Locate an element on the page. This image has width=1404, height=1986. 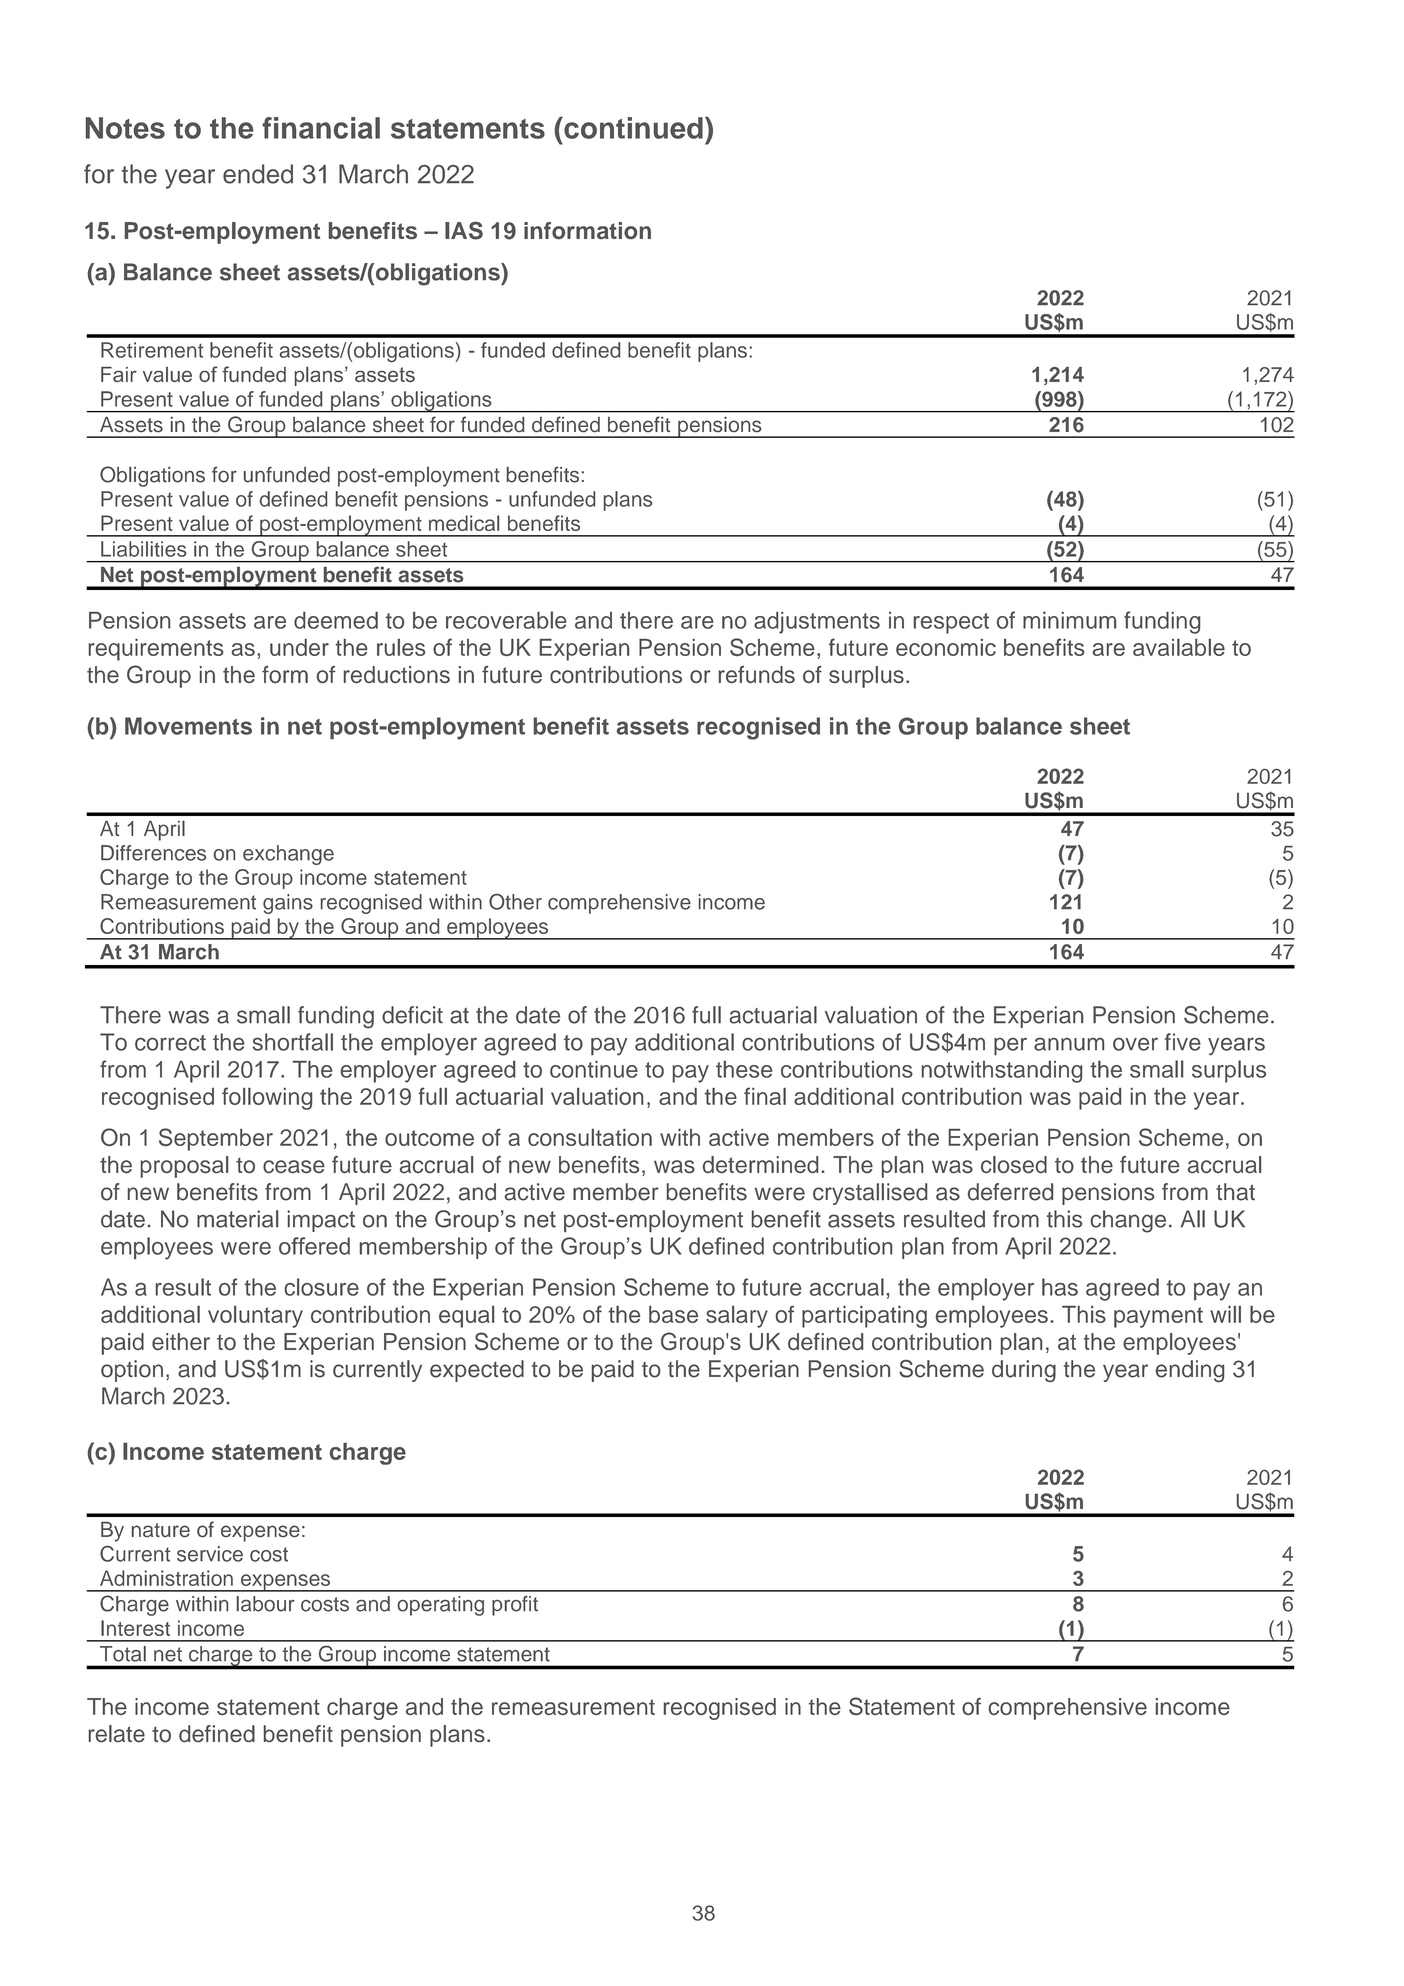
IAS is located at coordinates (464, 231).
